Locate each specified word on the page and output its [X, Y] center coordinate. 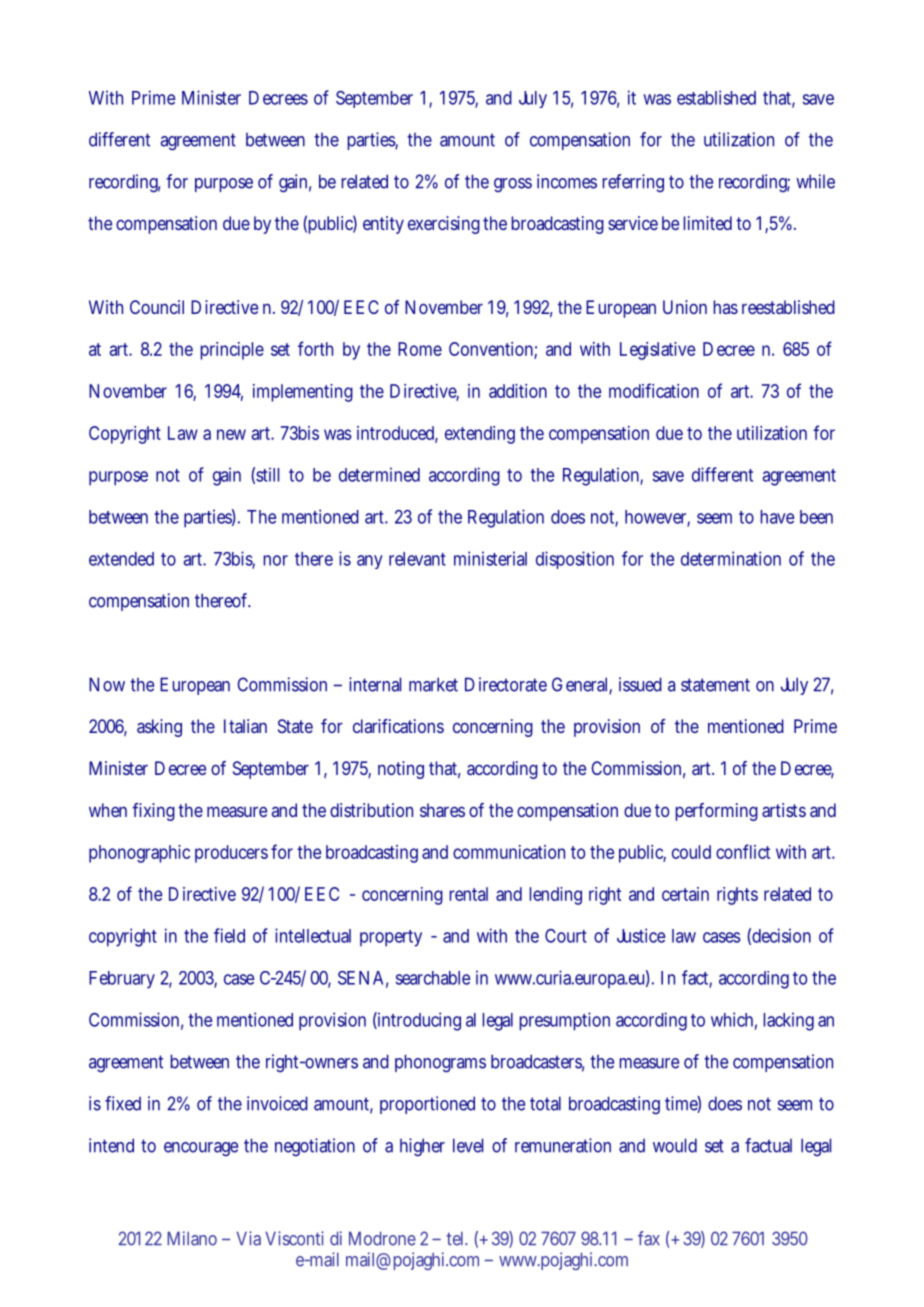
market [433, 684]
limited [707, 223]
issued [640, 684]
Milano [192, 1238]
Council [157, 307]
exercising [444, 225]
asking [159, 728]
